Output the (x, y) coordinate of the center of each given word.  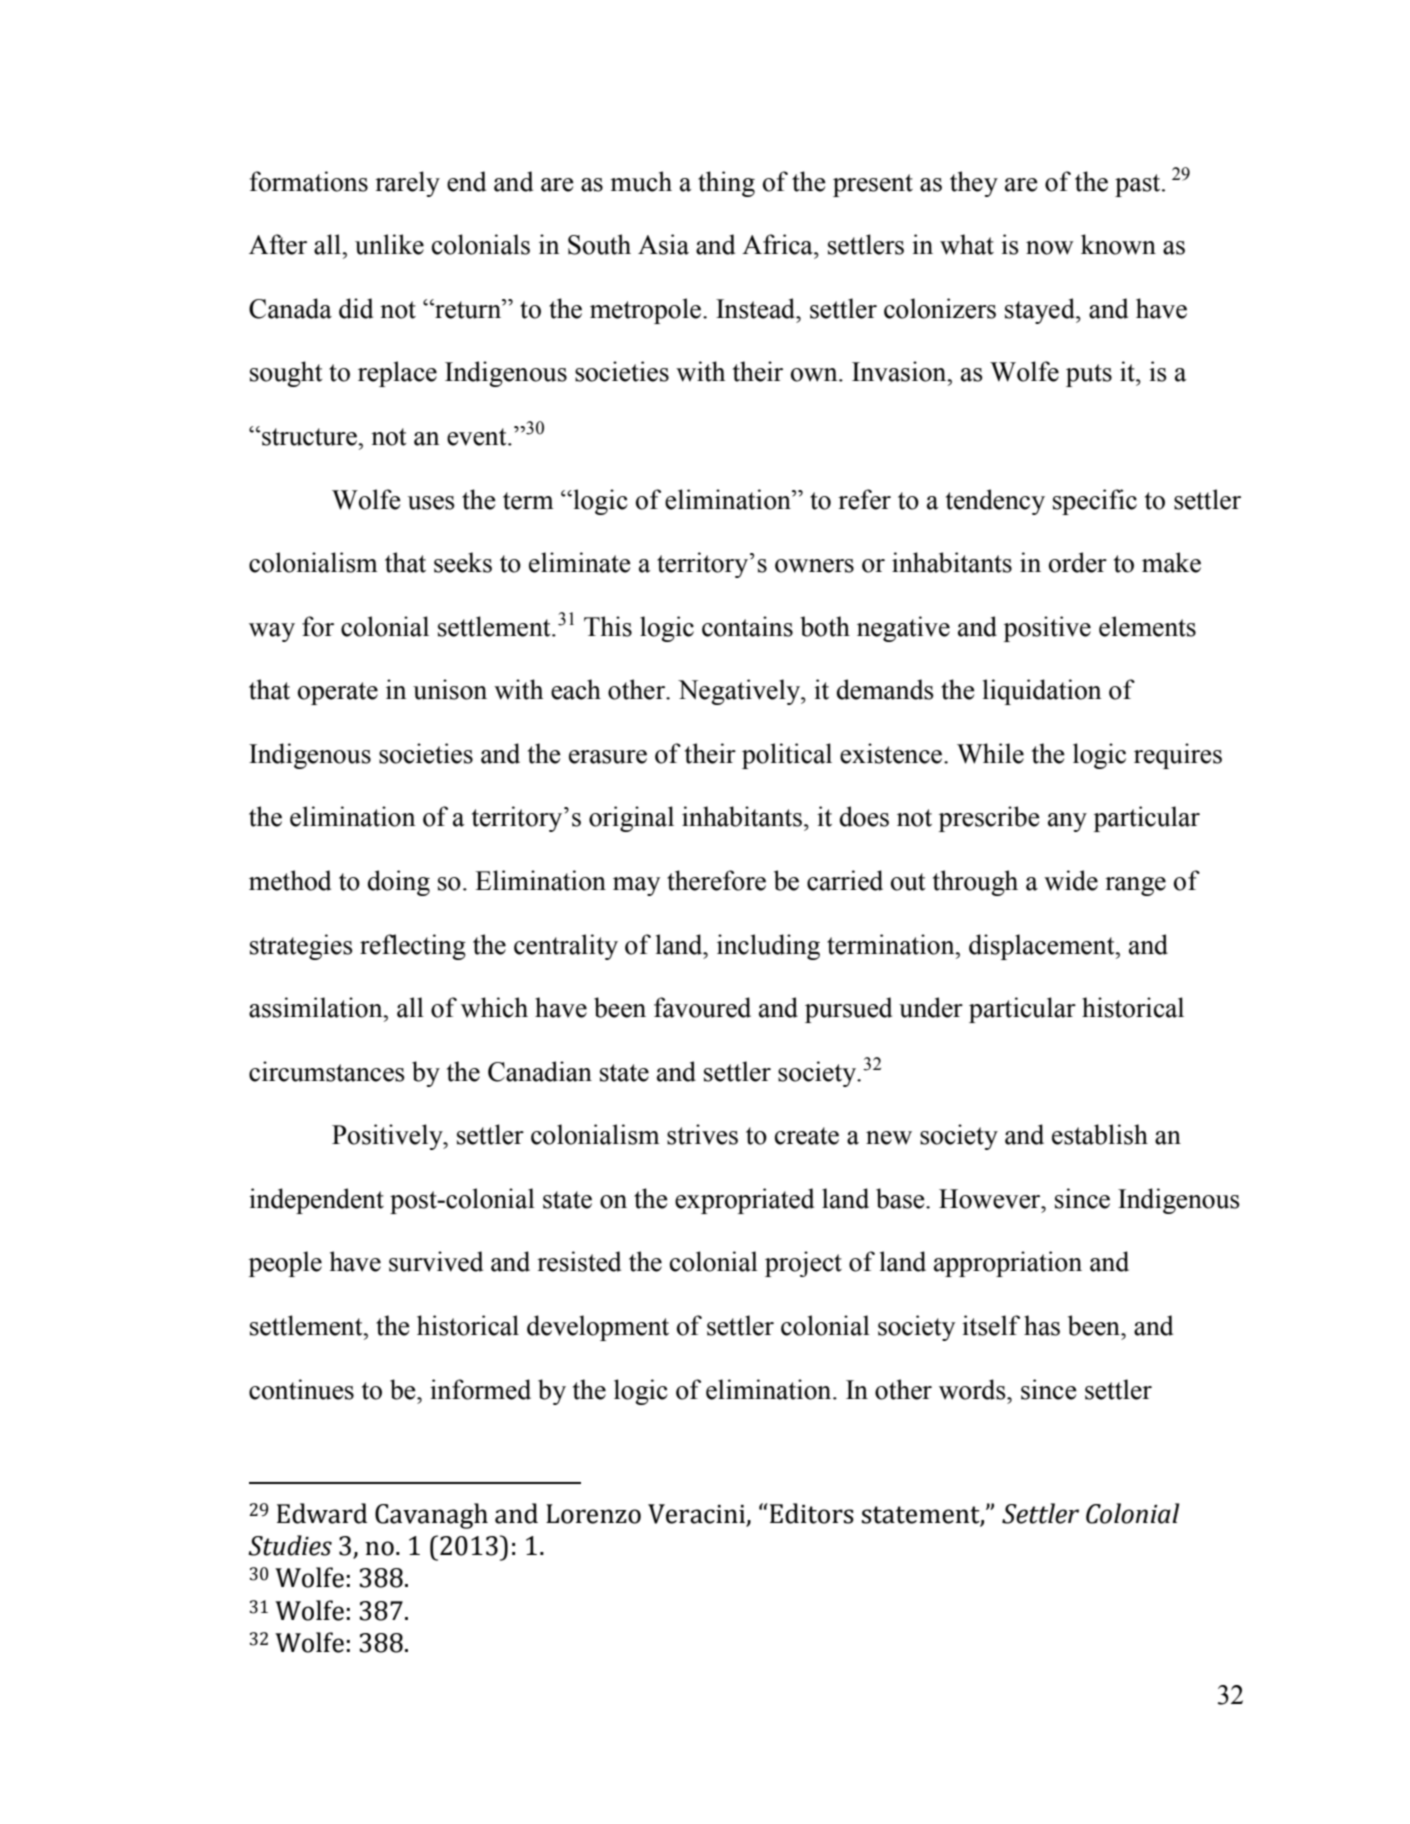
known (1118, 244)
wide (1071, 880)
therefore (716, 880)
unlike (389, 244)
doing (399, 883)
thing (726, 184)
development (598, 1328)
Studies (290, 1545)
